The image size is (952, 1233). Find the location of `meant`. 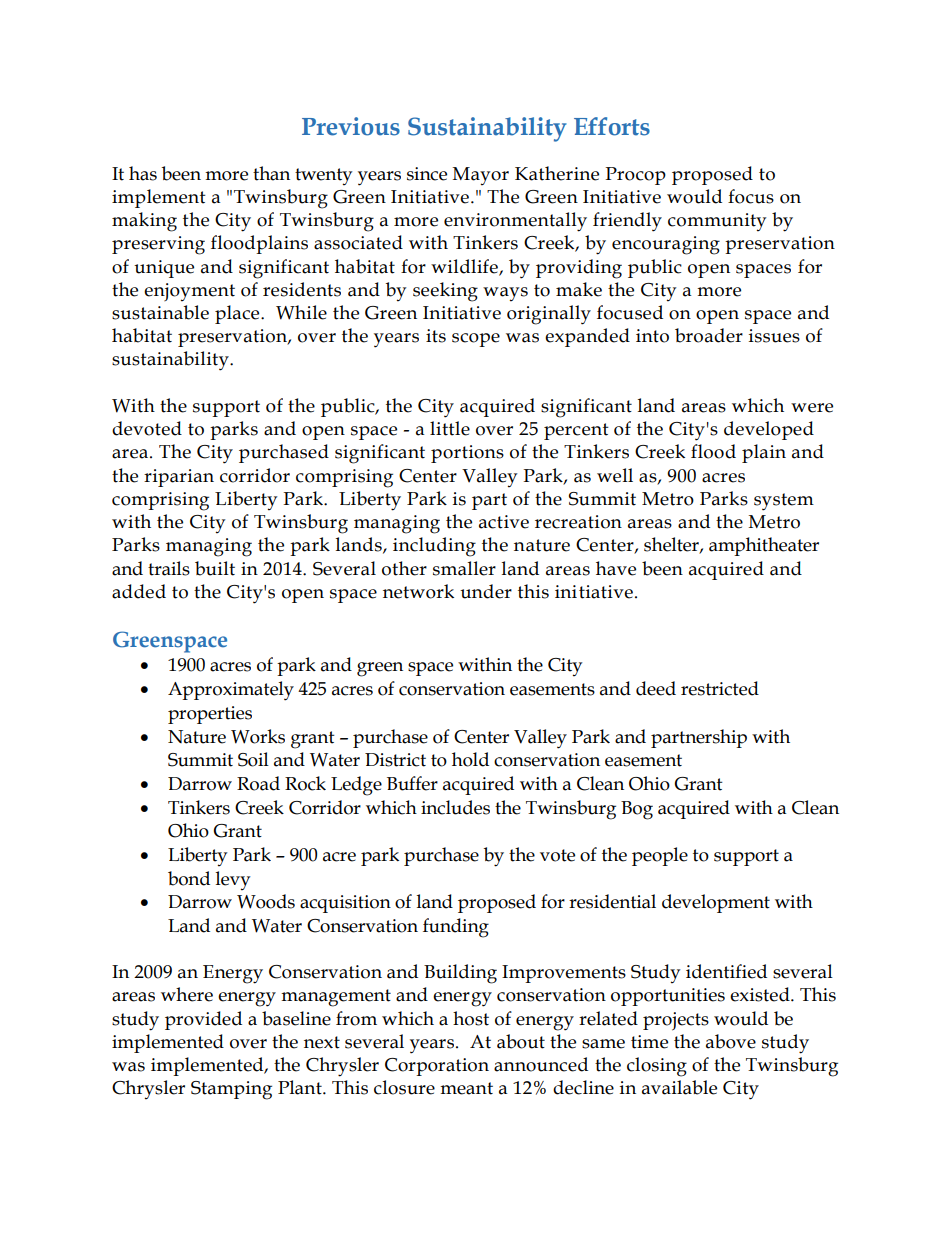

meant is located at coordinates (466, 1088).
